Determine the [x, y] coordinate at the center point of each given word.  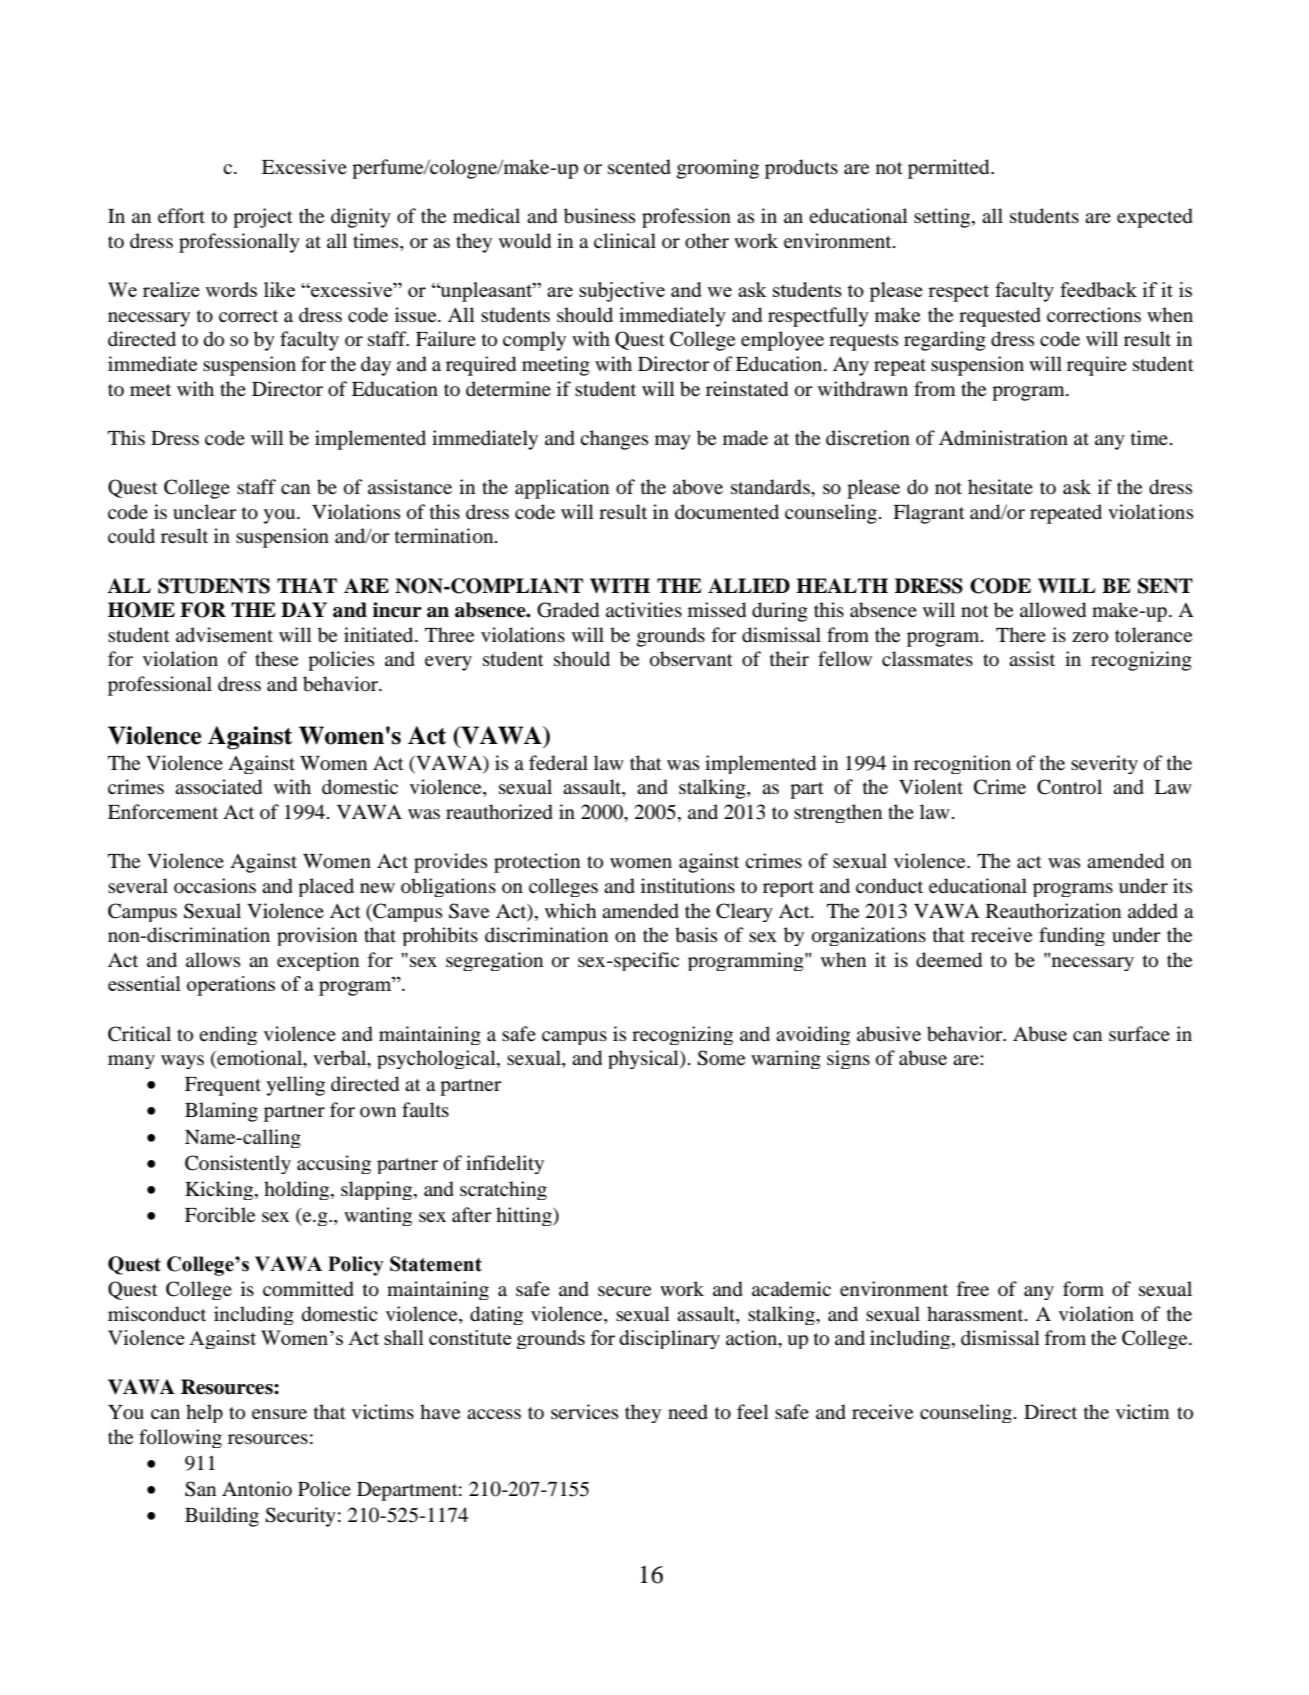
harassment [976, 1313]
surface [1139, 1033]
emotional [260, 1059]
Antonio [257, 1489]
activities [644, 609]
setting [943, 218]
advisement [224, 634]
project [263, 218]
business [599, 216]
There [1021, 634]
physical [644, 1059]
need [688, 1412]
